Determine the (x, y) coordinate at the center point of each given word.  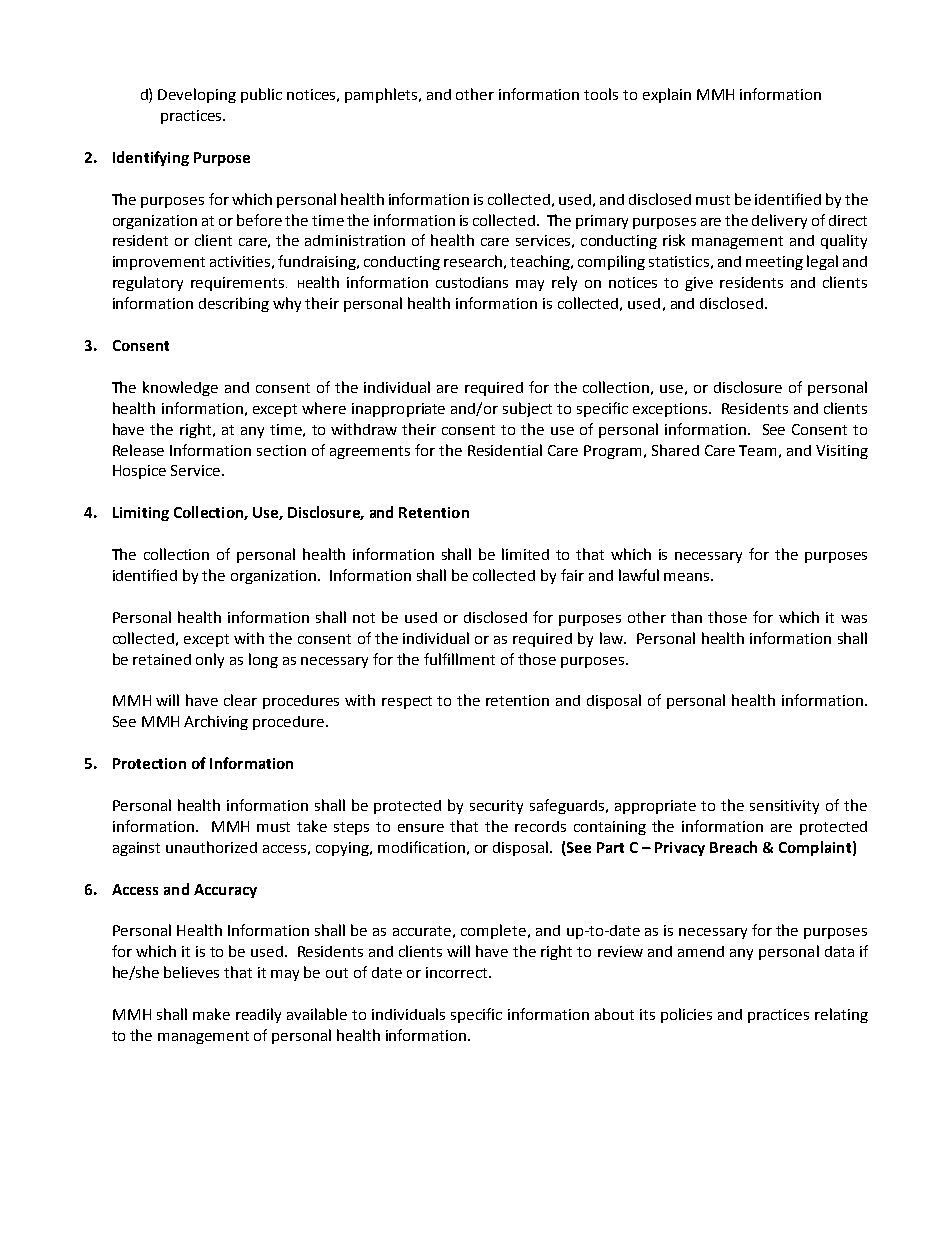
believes (191, 972)
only (210, 660)
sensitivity (784, 807)
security (496, 807)
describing (234, 304)
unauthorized (211, 847)
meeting (774, 263)
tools (601, 94)
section (281, 450)
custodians (472, 282)
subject (527, 409)
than (686, 617)
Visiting (842, 452)
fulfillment (459, 659)
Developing (197, 95)
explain (667, 95)
